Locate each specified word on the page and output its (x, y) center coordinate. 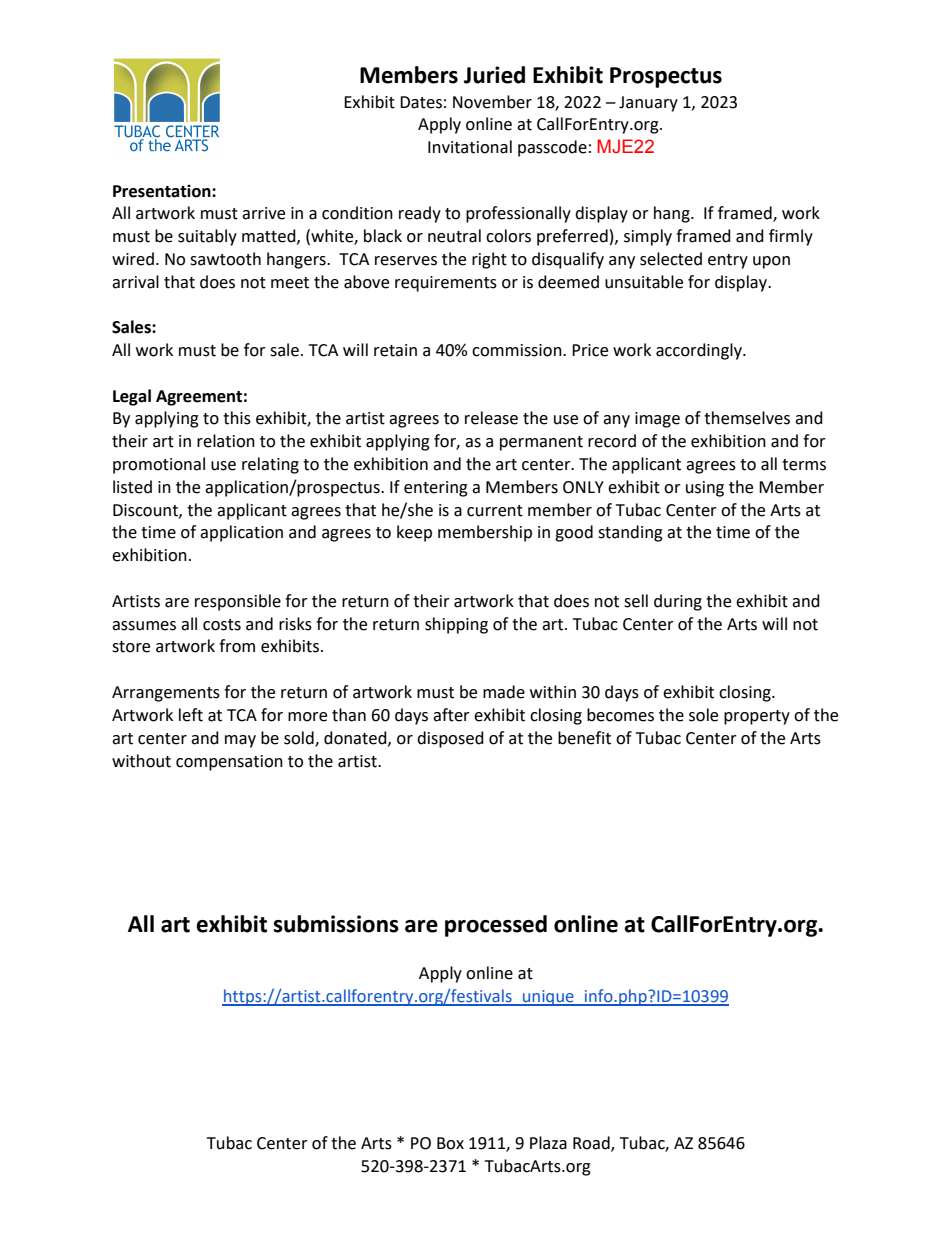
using (705, 489)
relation (226, 441)
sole (703, 715)
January (648, 104)
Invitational (470, 147)
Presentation (163, 191)
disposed (450, 739)
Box (450, 1143)
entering (436, 489)
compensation (229, 763)
